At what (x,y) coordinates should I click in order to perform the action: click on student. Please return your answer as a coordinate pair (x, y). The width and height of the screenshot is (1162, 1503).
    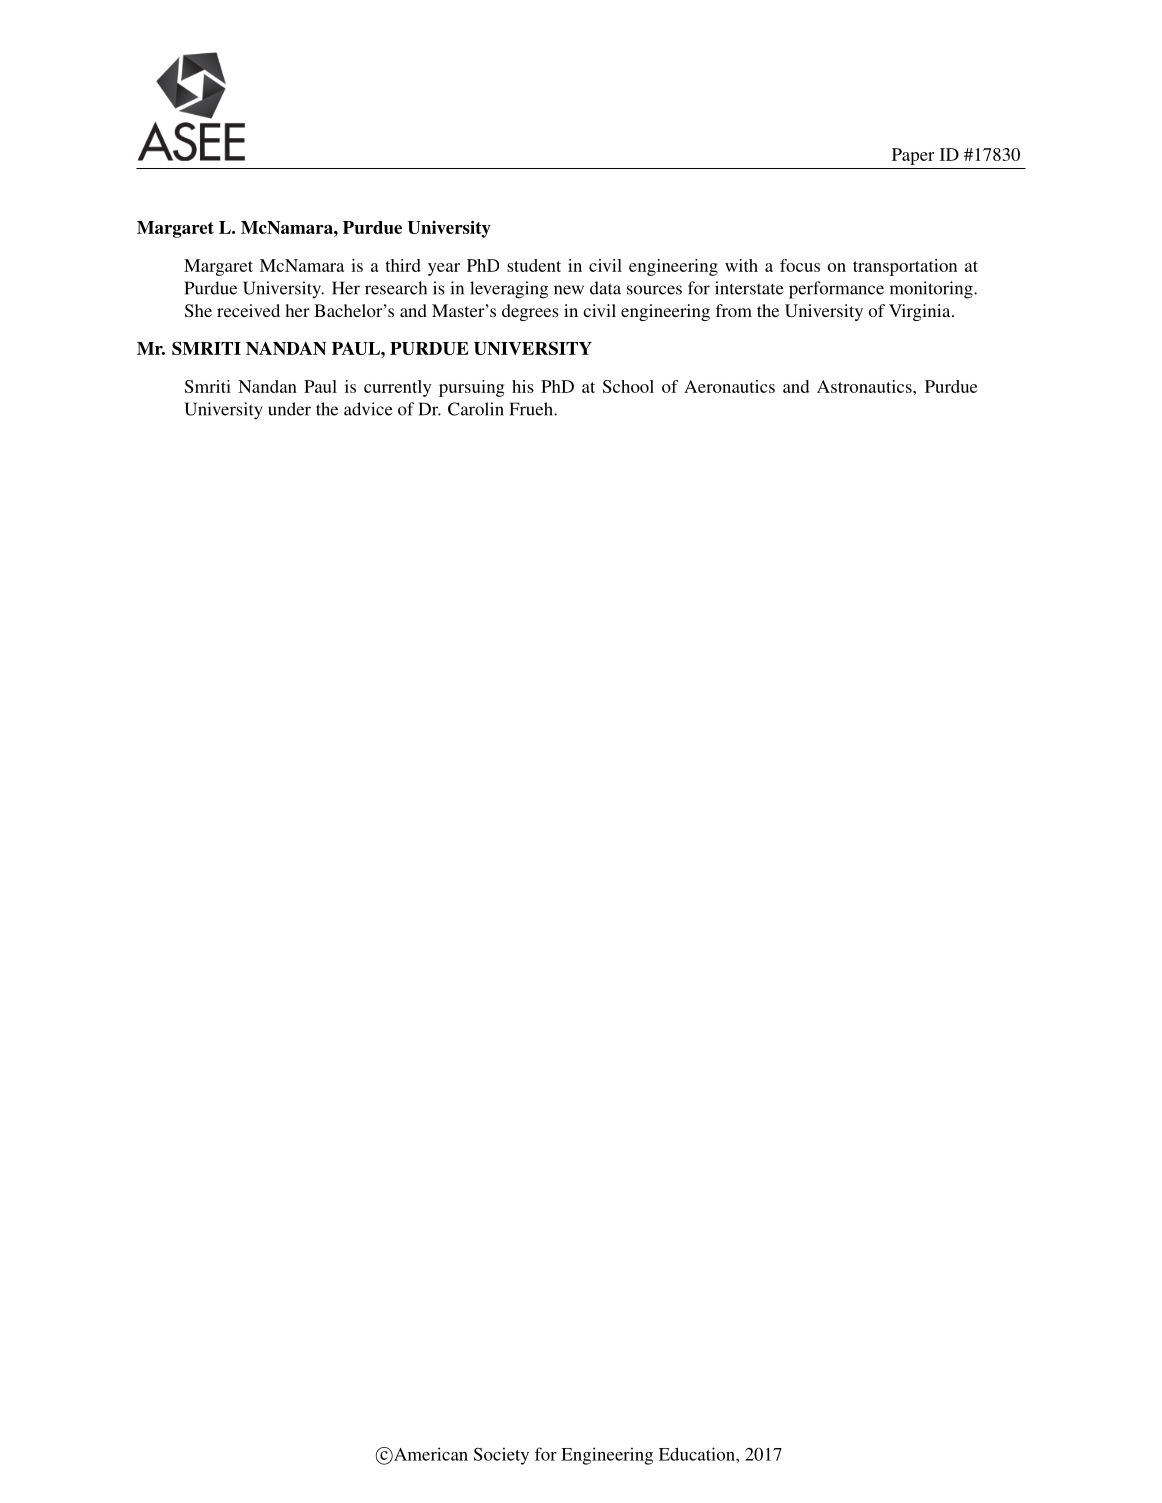
    Looking at the image, I should click on (534, 265).
